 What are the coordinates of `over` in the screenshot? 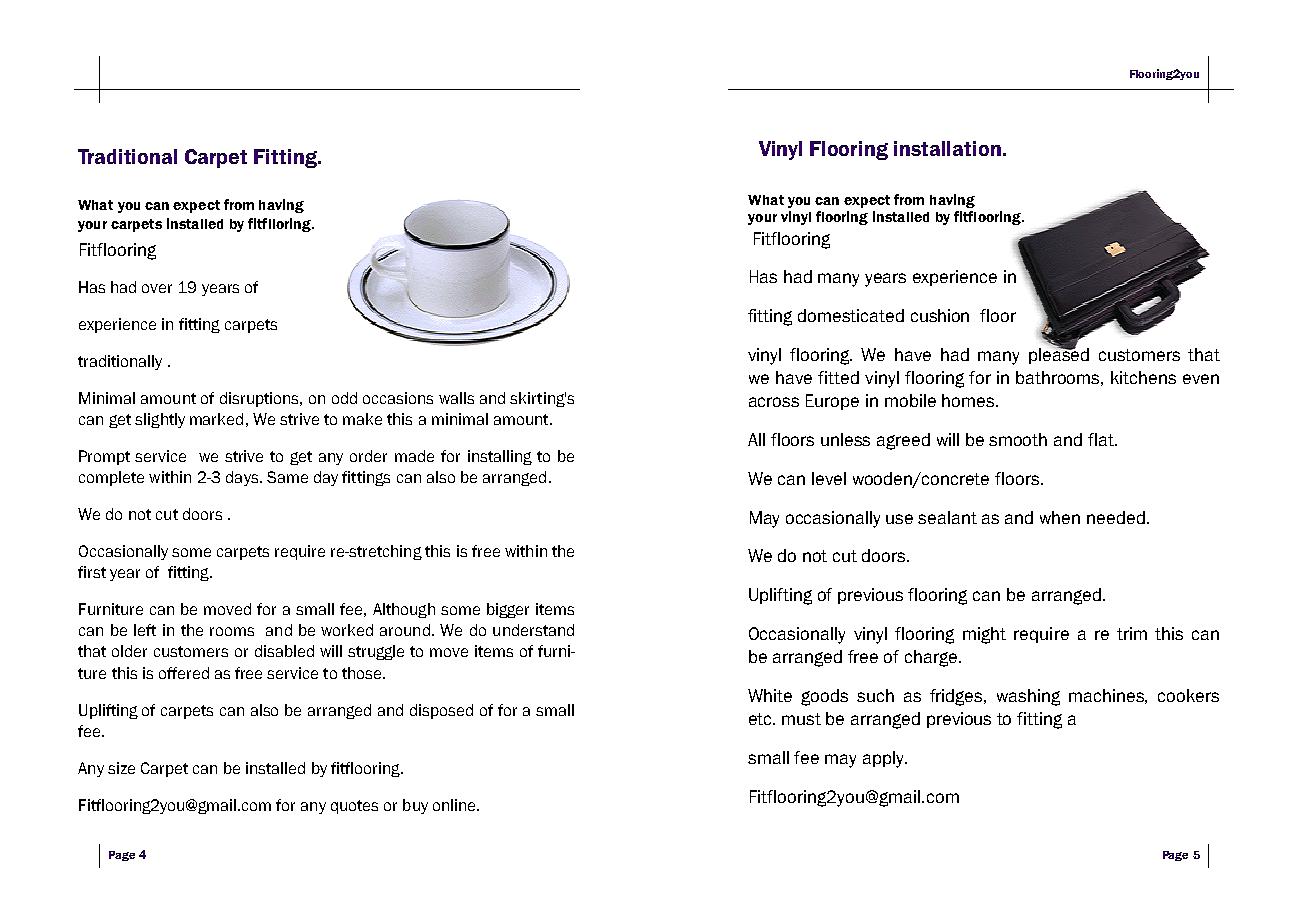 It's located at (157, 288).
